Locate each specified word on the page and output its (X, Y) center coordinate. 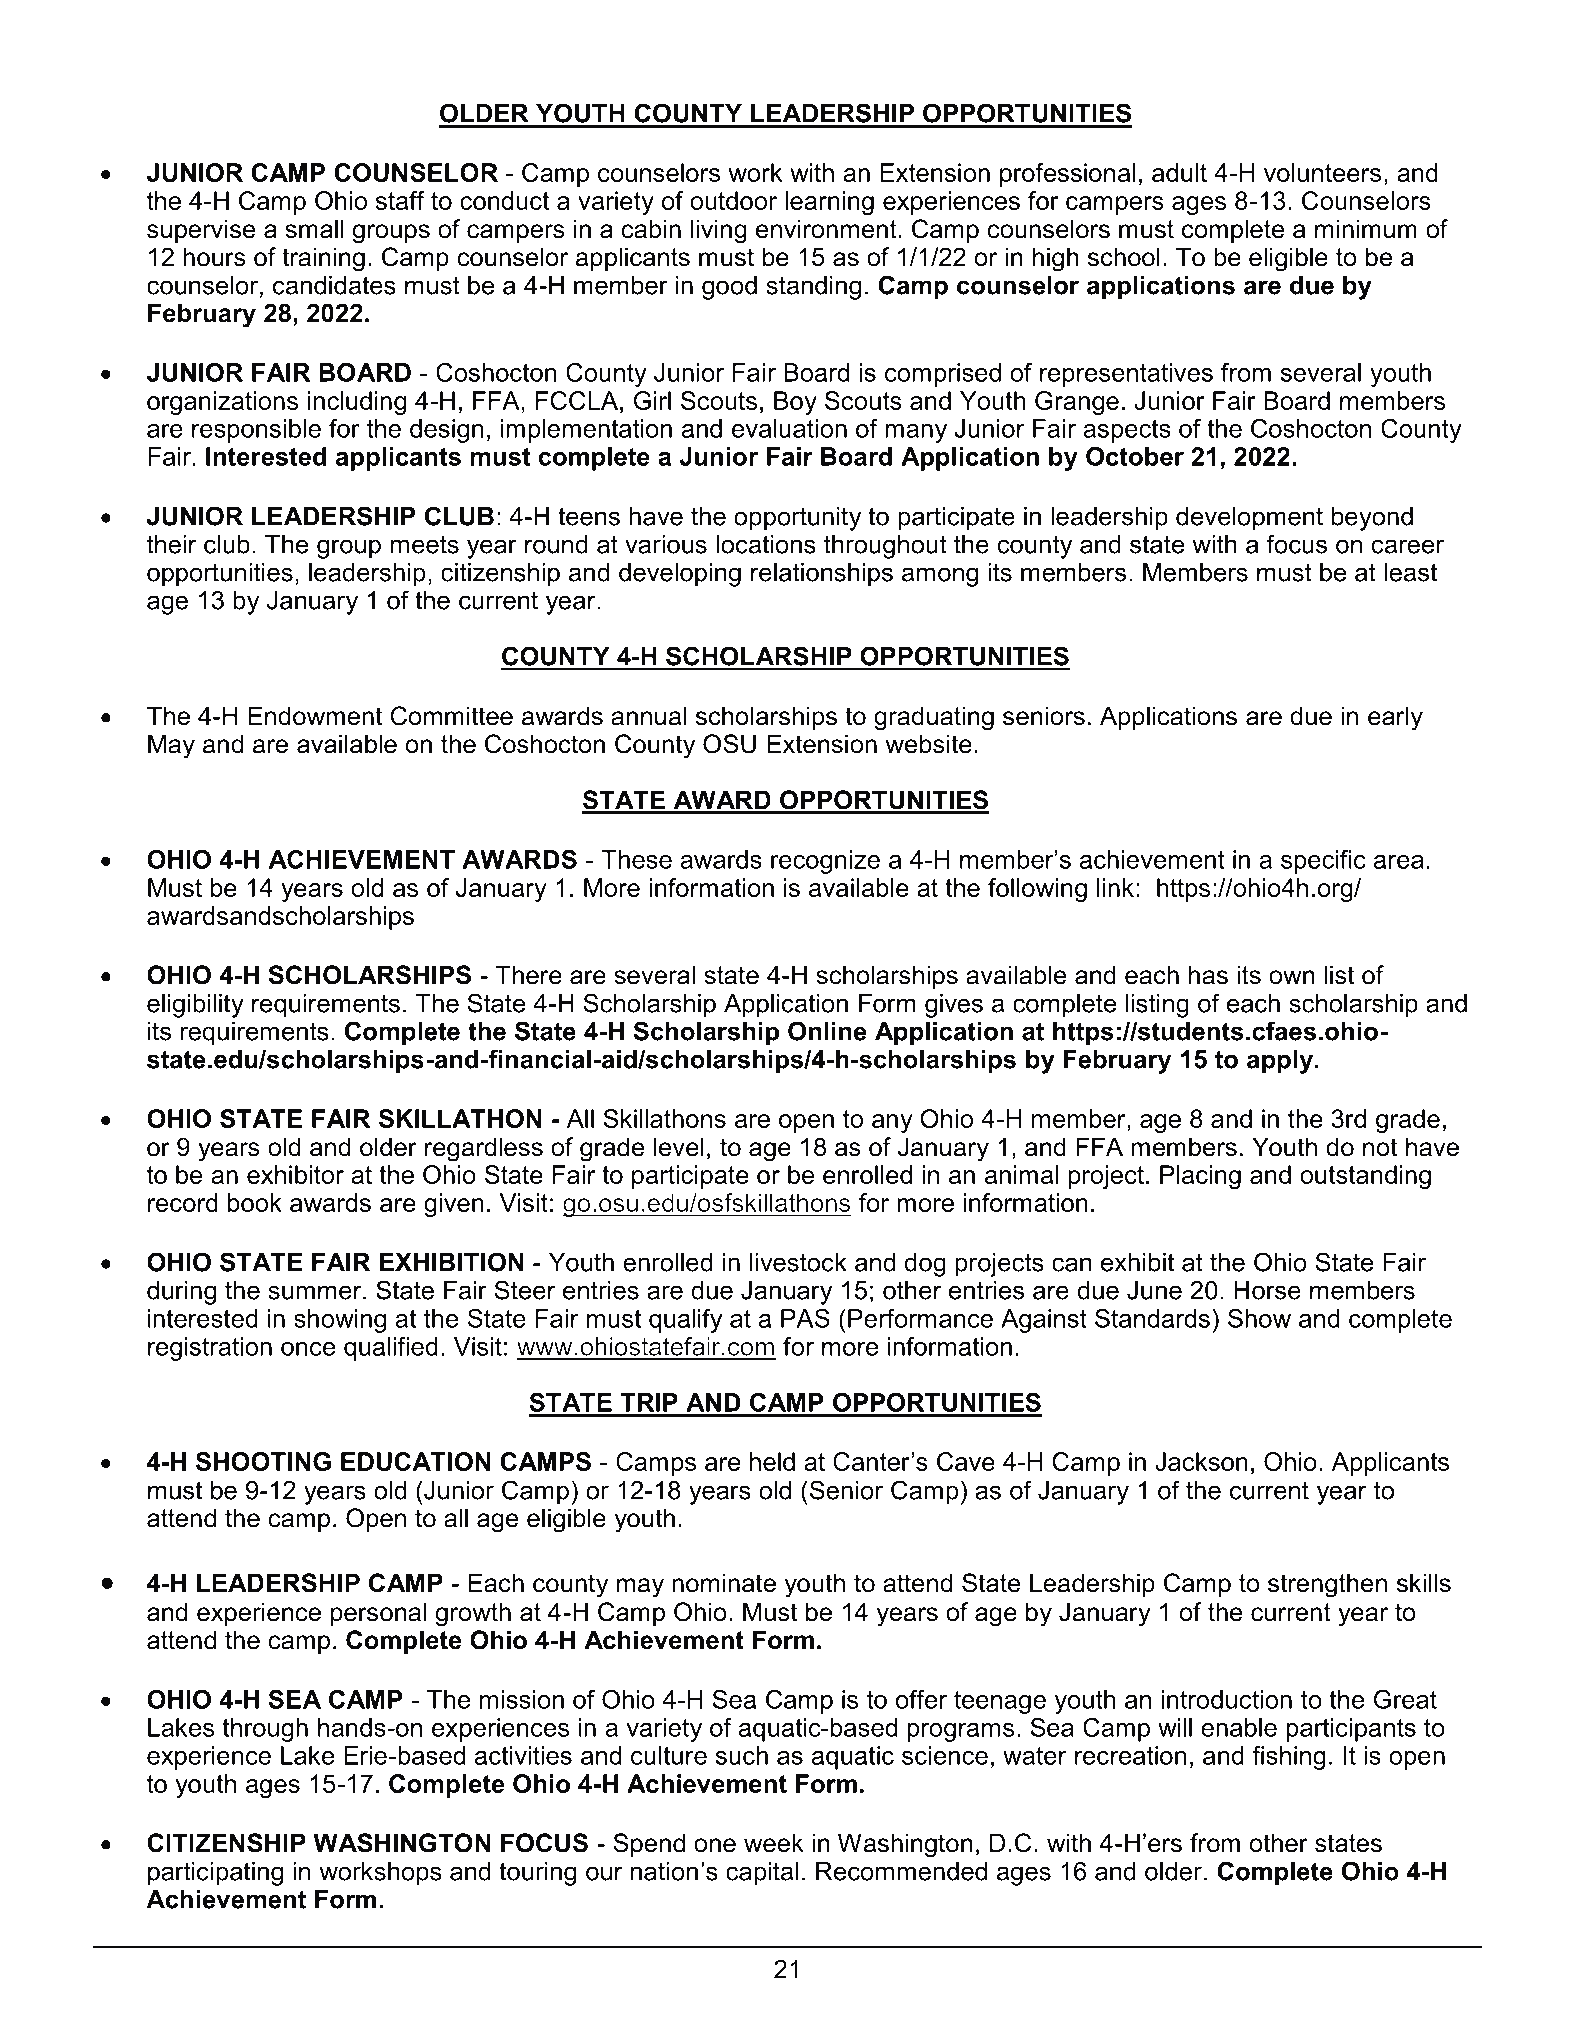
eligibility (195, 1006)
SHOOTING (263, 1461)
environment (826, 229)
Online (827, 1031)
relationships (822, 575)
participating (215, 1874)
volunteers (1322, 172)
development (1249, 519)
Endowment (315, 716)
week (774, 1843)
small (314, 229)
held (772, 1461)
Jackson (1201, 1461)
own (1292, 977)
